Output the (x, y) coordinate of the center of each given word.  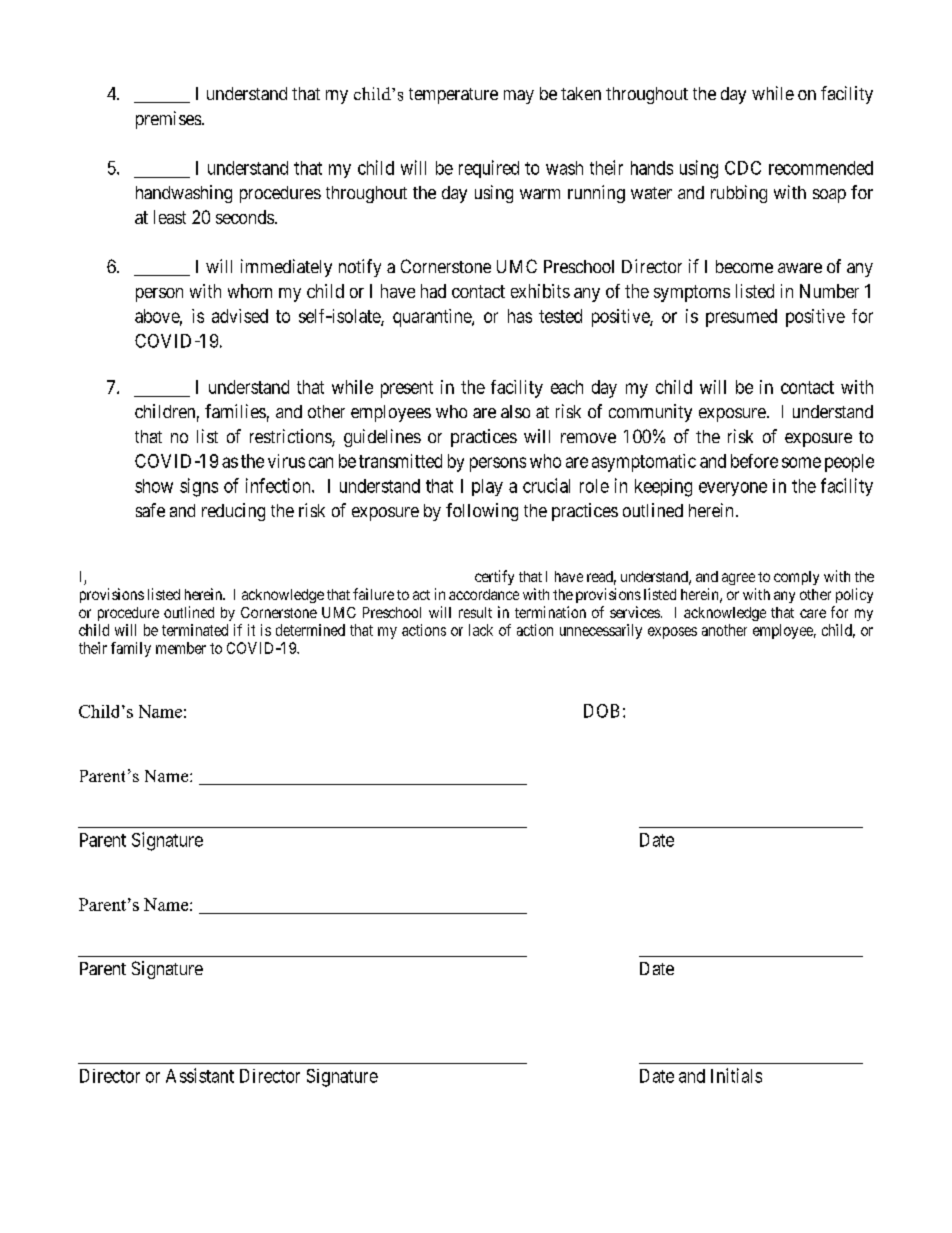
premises (168, 120)
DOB (601, 711)
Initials (736, 1075)
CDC (743, 168)
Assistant (200, 1075)
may (519, 97)
